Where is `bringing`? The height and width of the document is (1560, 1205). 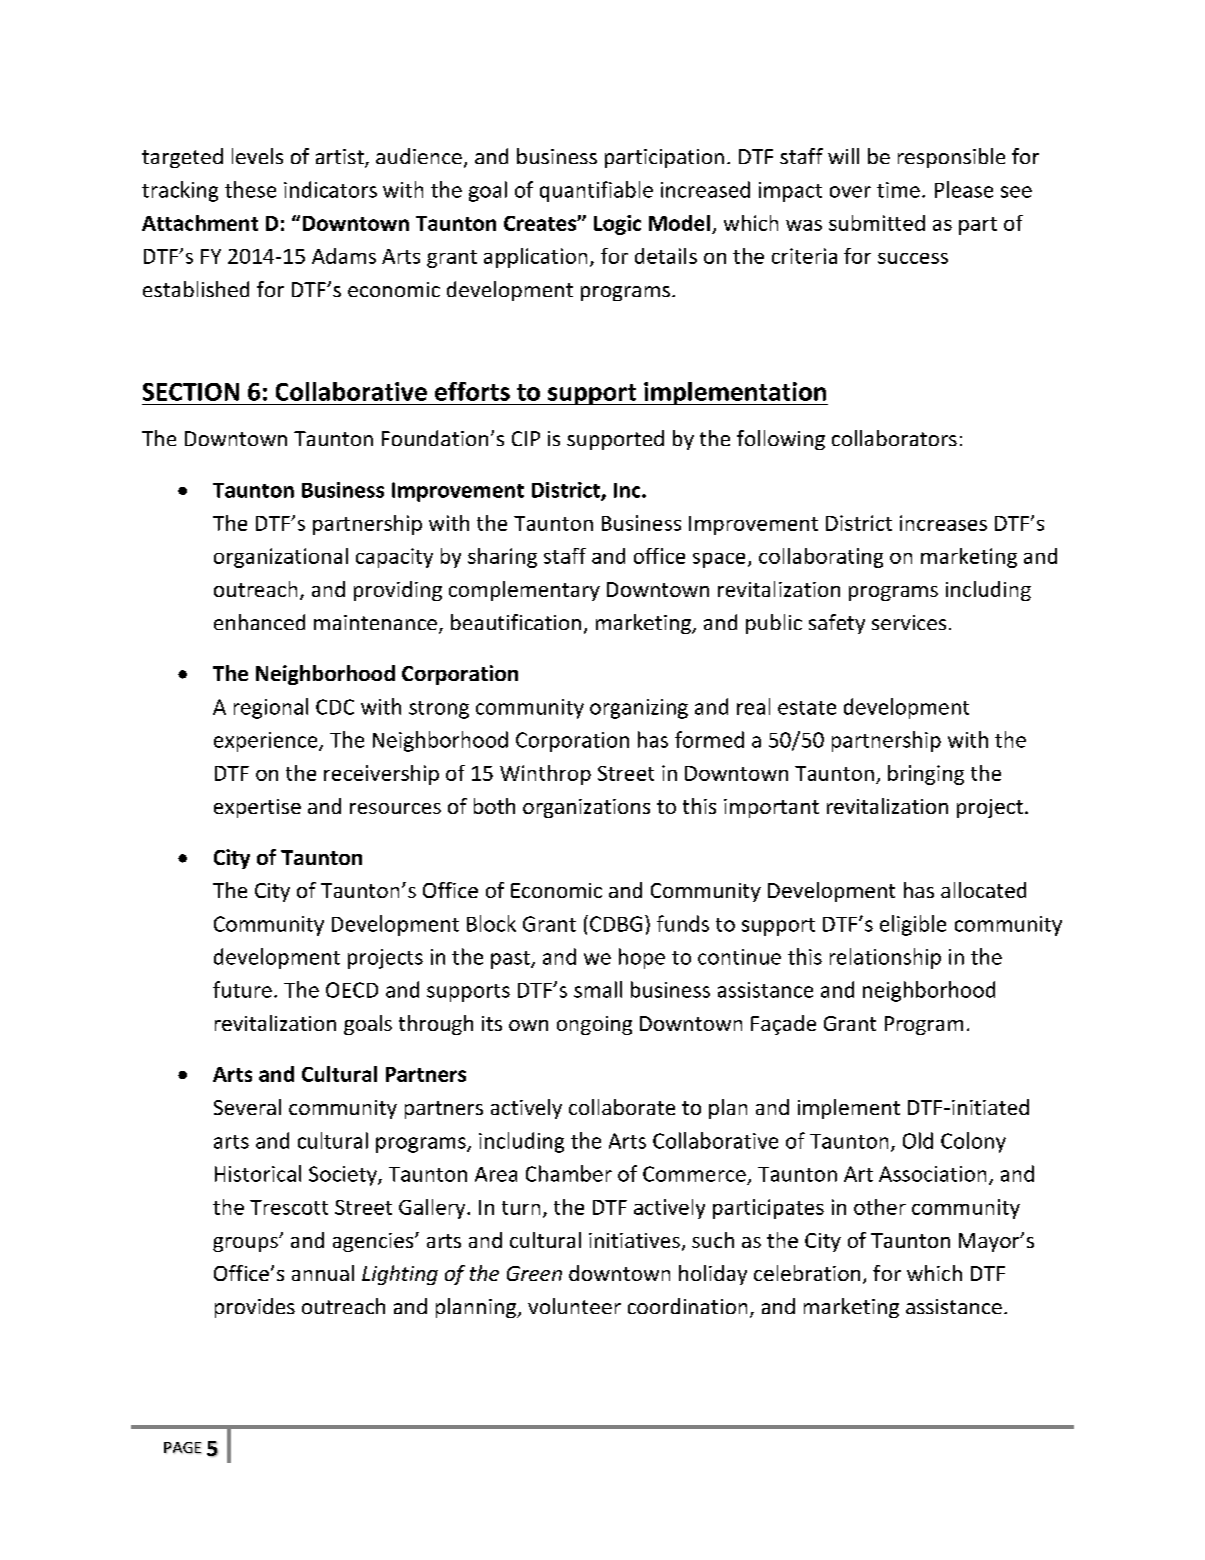
bringing is located at coordinates (926, 775).
